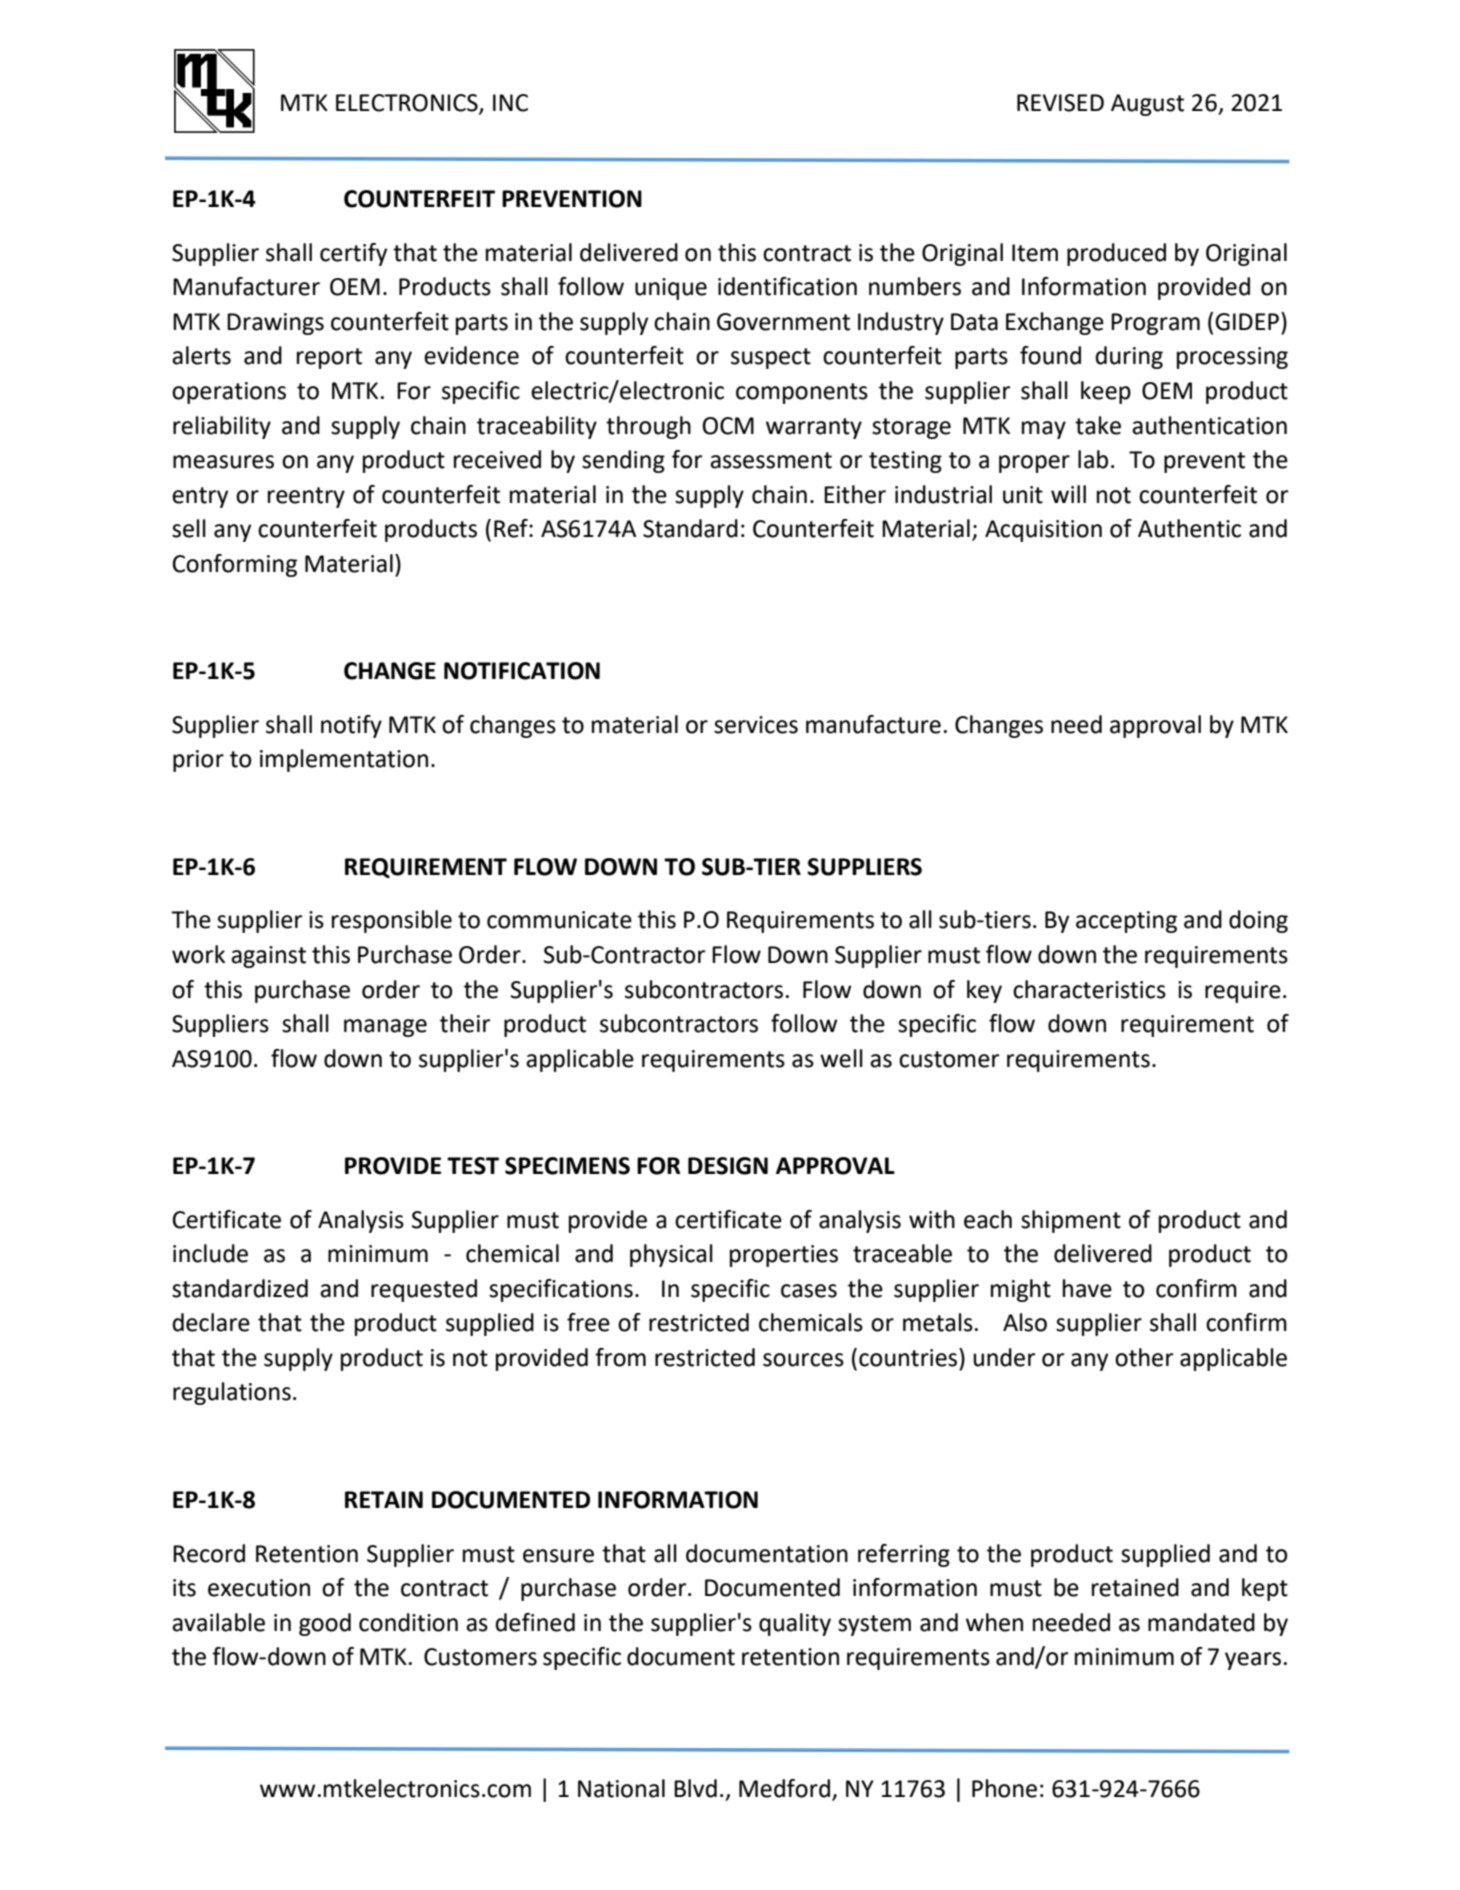 The width and height of the page is (1460, 1890). I want to click on good, so click(325, 1624).
